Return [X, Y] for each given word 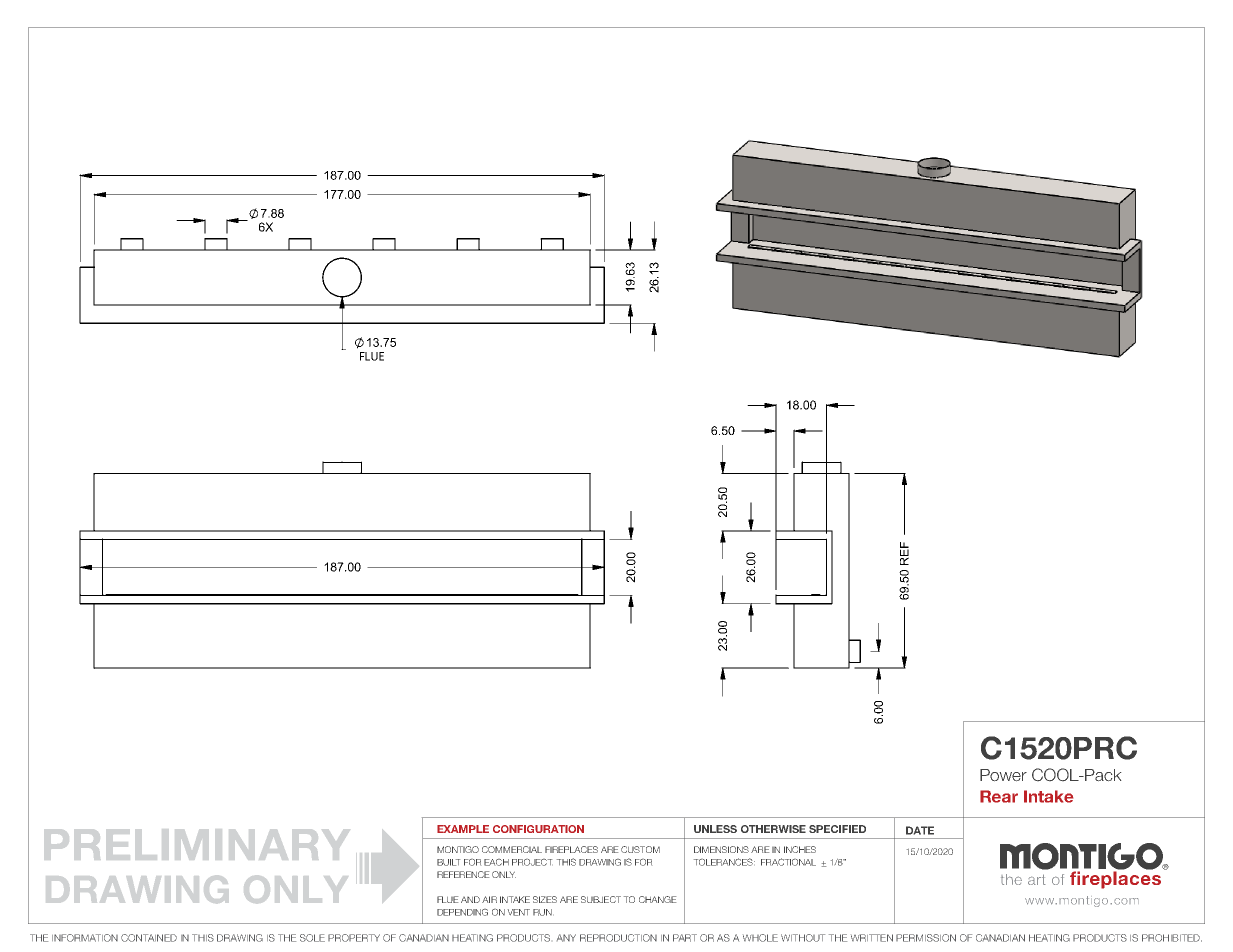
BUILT [448, 862]
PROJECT [532, 862]
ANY [566, 938]
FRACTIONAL [788, 862]
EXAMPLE [463, 829]
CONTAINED [149, 938]
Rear [999, 796]
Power [1003, 775]
